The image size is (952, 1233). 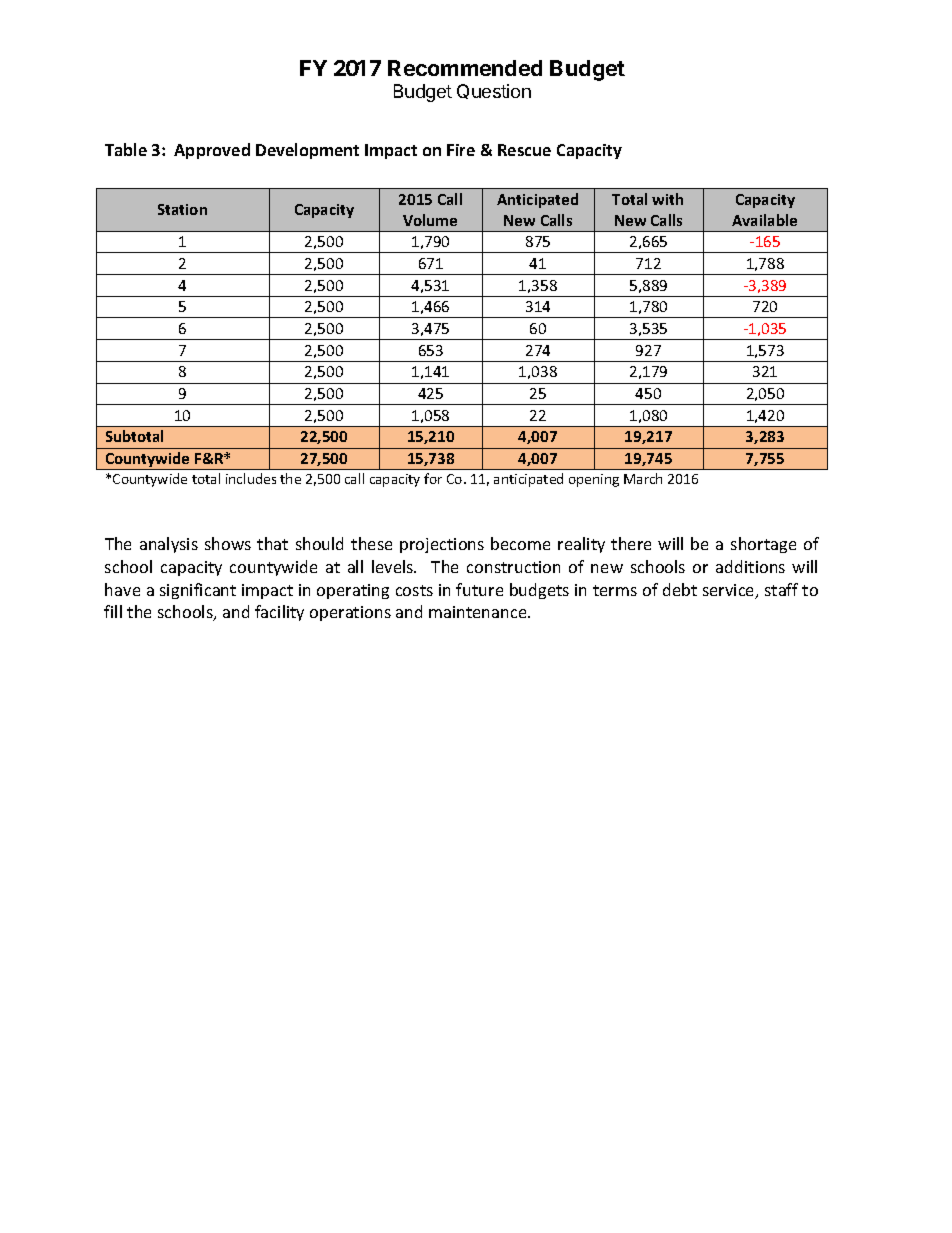 What do you see at coordinates (594, 480) in the page?
I see `opening` at bounding box center [594, 480].
